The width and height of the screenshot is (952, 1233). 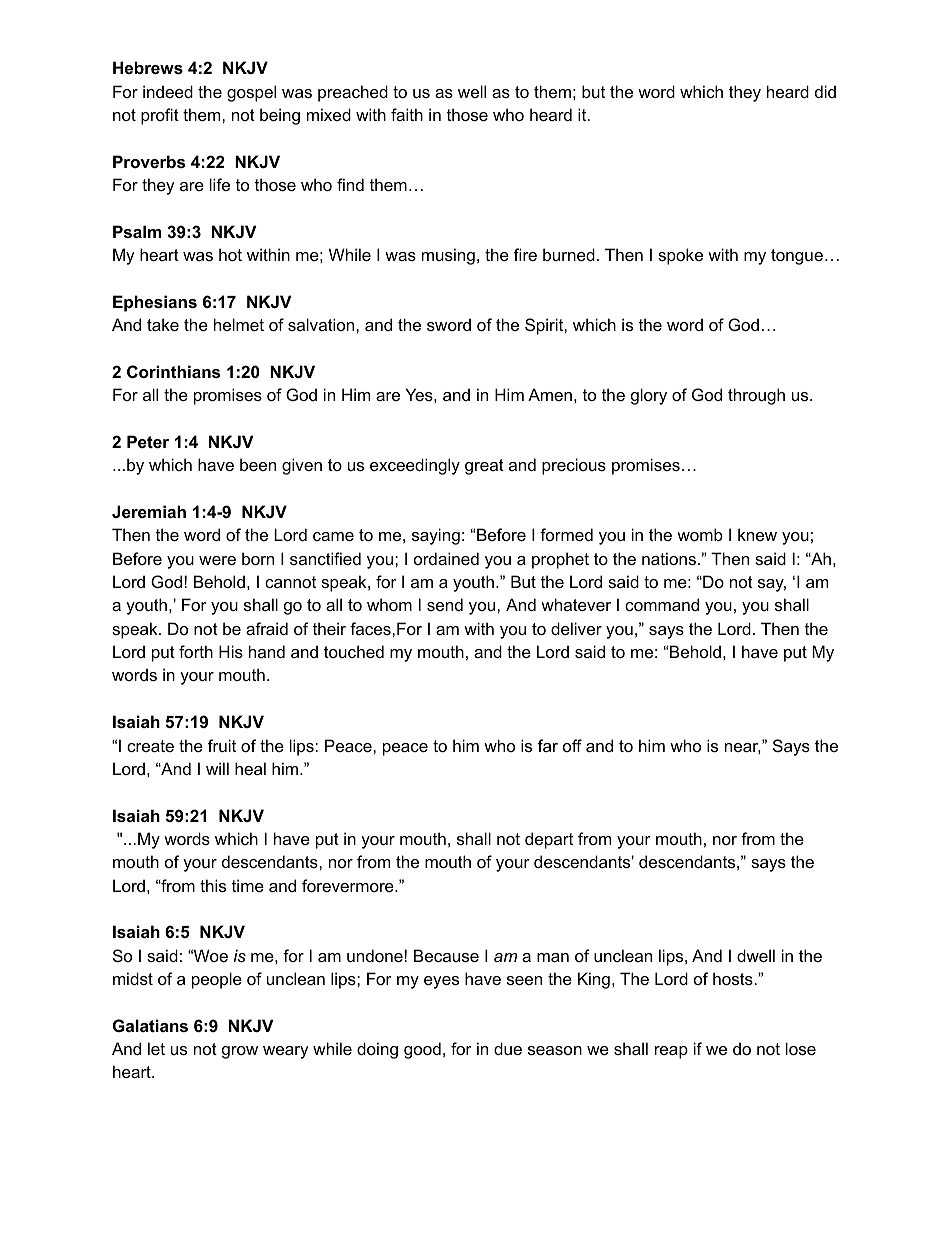 What do you see at coordinates (756, 396) in the screenshot?
I see `through` at bounding box center [756, 396].
